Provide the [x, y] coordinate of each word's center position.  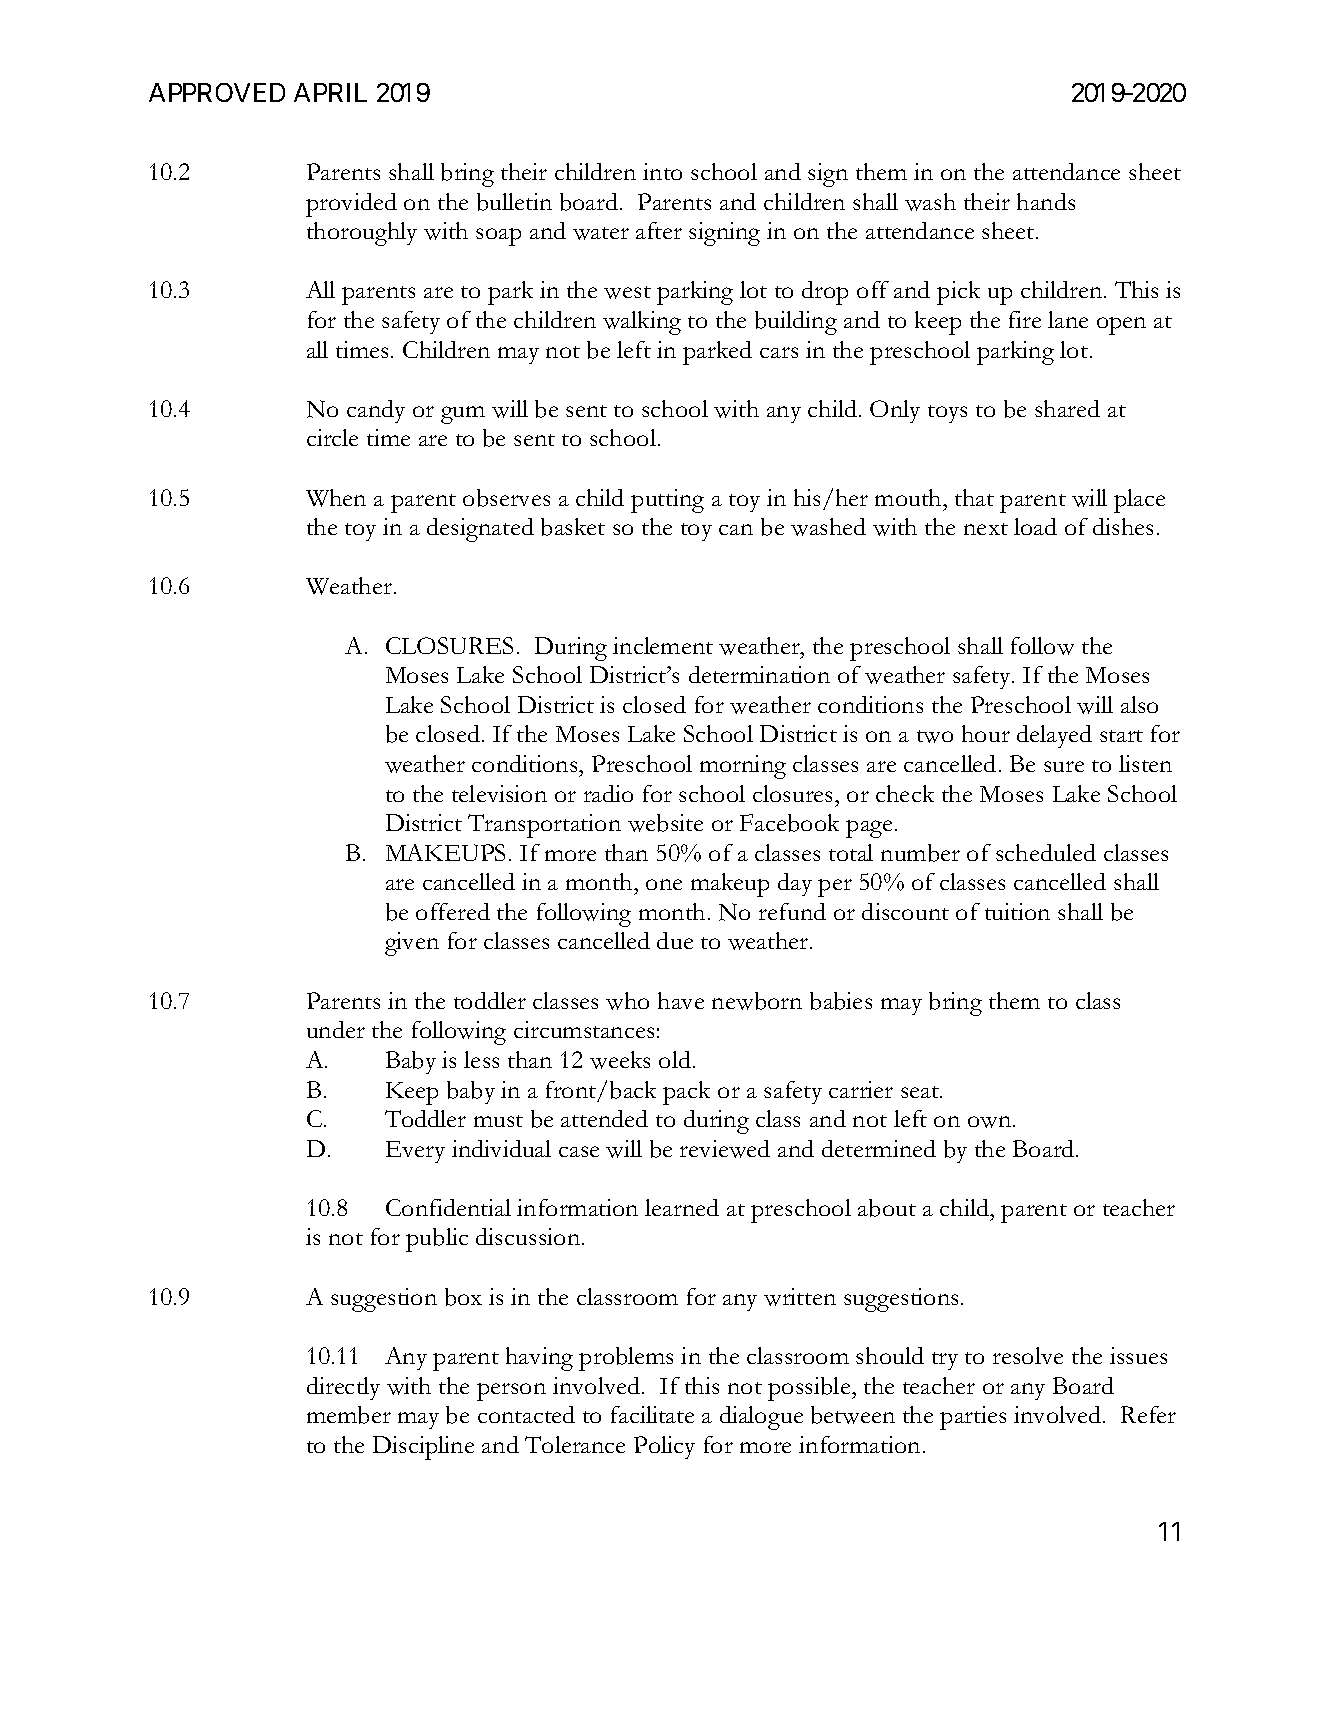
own [991, 1122]
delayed [1054, 736]
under [336, 1029]
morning [743, 767]
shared [1067, 408]
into [662, 171]
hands [1046, 201]
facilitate [652, 1414]
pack [686, 1093]
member [349, 1415]
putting [667, 501]
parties [973, 1418]
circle [332, 437]
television [499, 793]
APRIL [330, 92]
